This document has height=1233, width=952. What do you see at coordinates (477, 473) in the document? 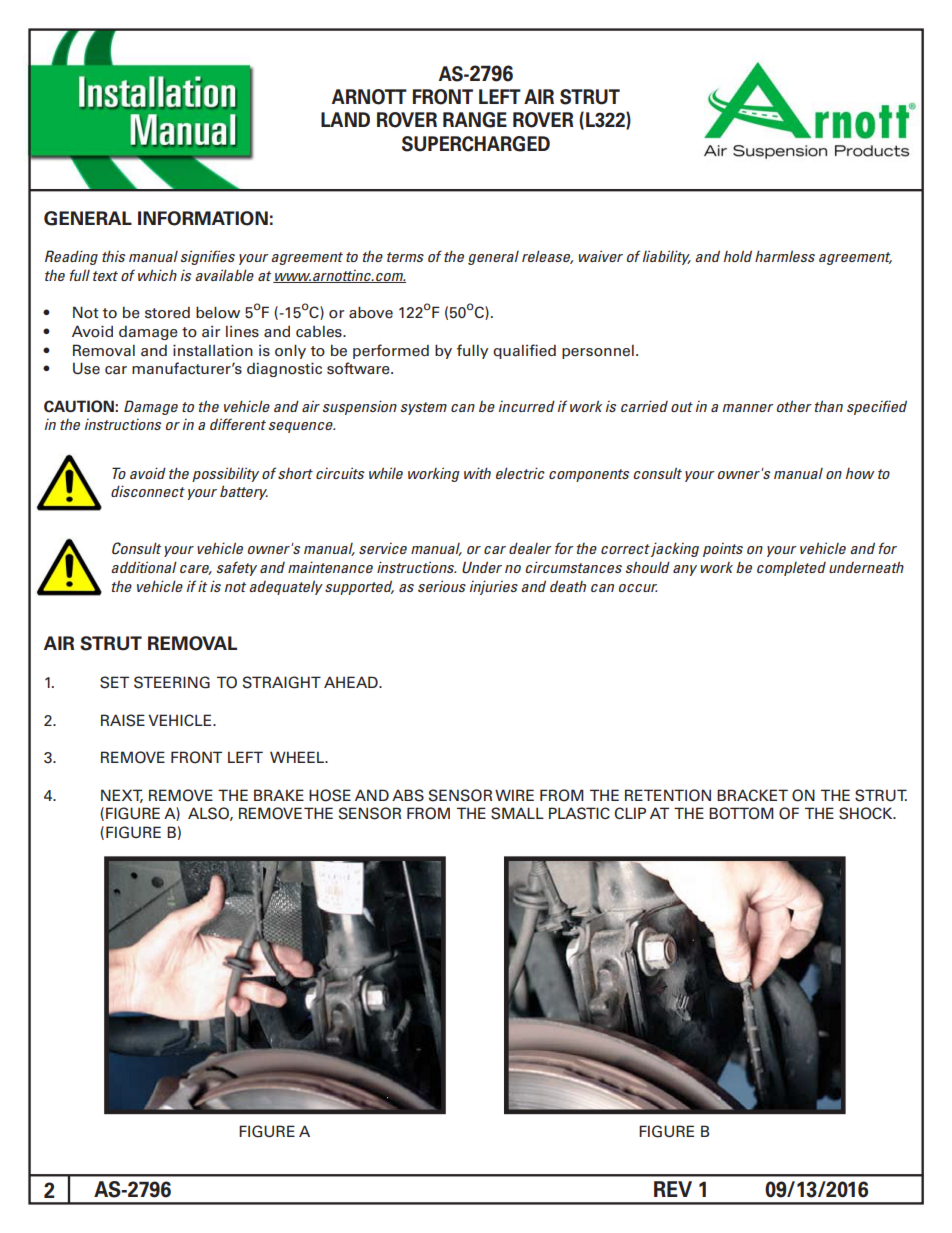
I see `with` at bounding box center [477, 473].
